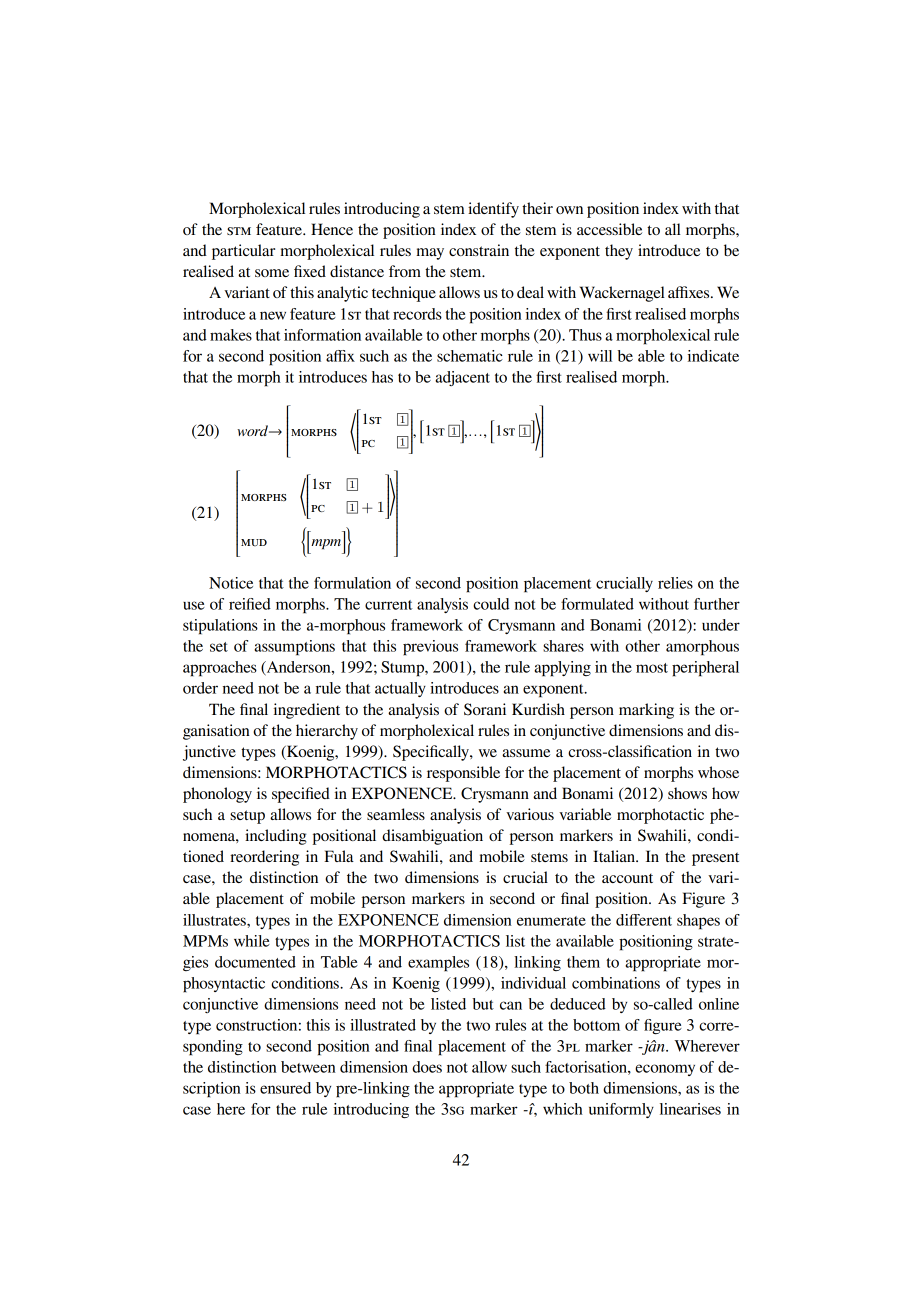 Image resolution: width=924 pixels, height=1308 pixels. What do you see at coordinates (646, 711) in the screenshot?
I see `marking` at bounding box center [646, 711].
